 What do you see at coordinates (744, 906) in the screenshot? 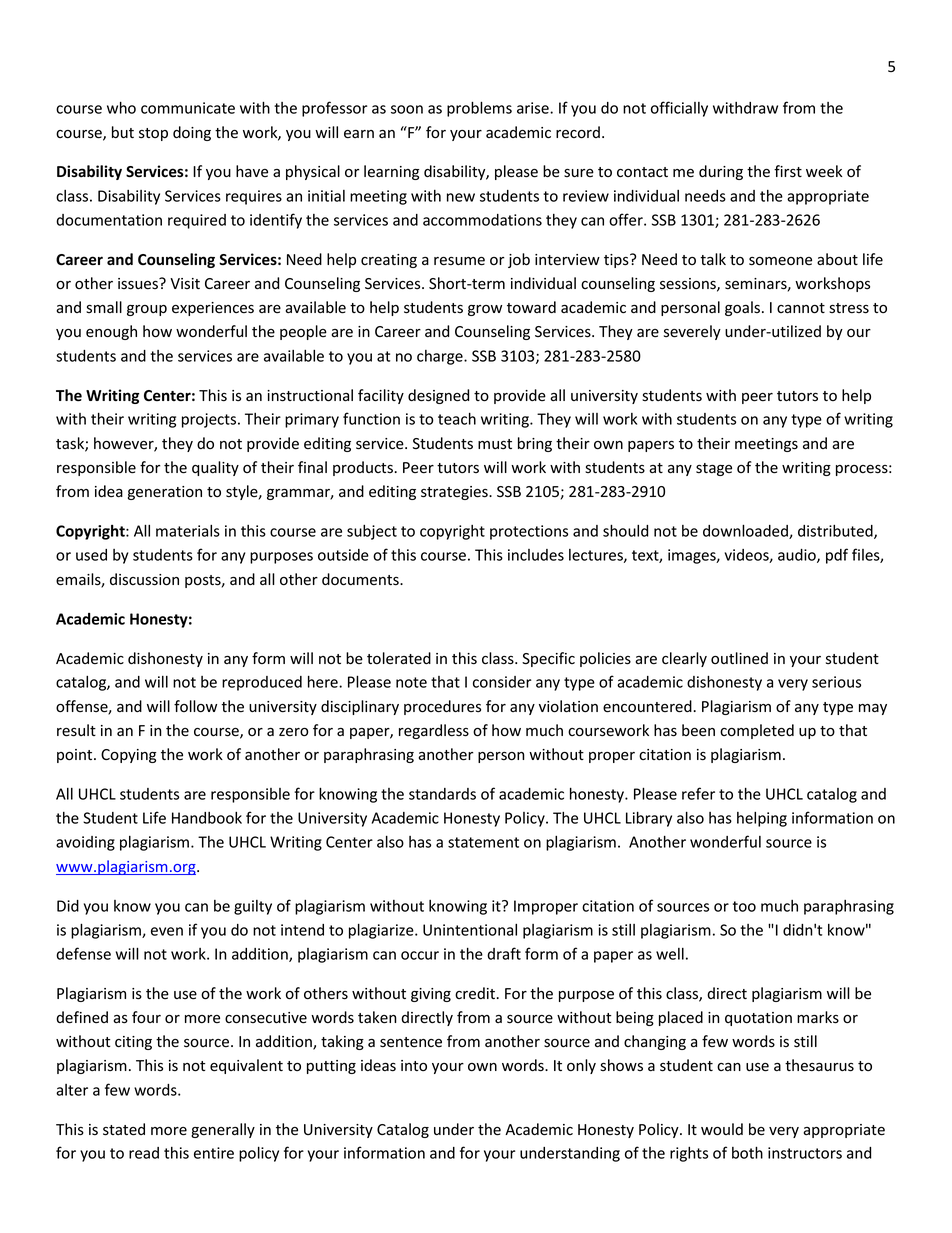
I see `too` at bounding box center [744, 906].
